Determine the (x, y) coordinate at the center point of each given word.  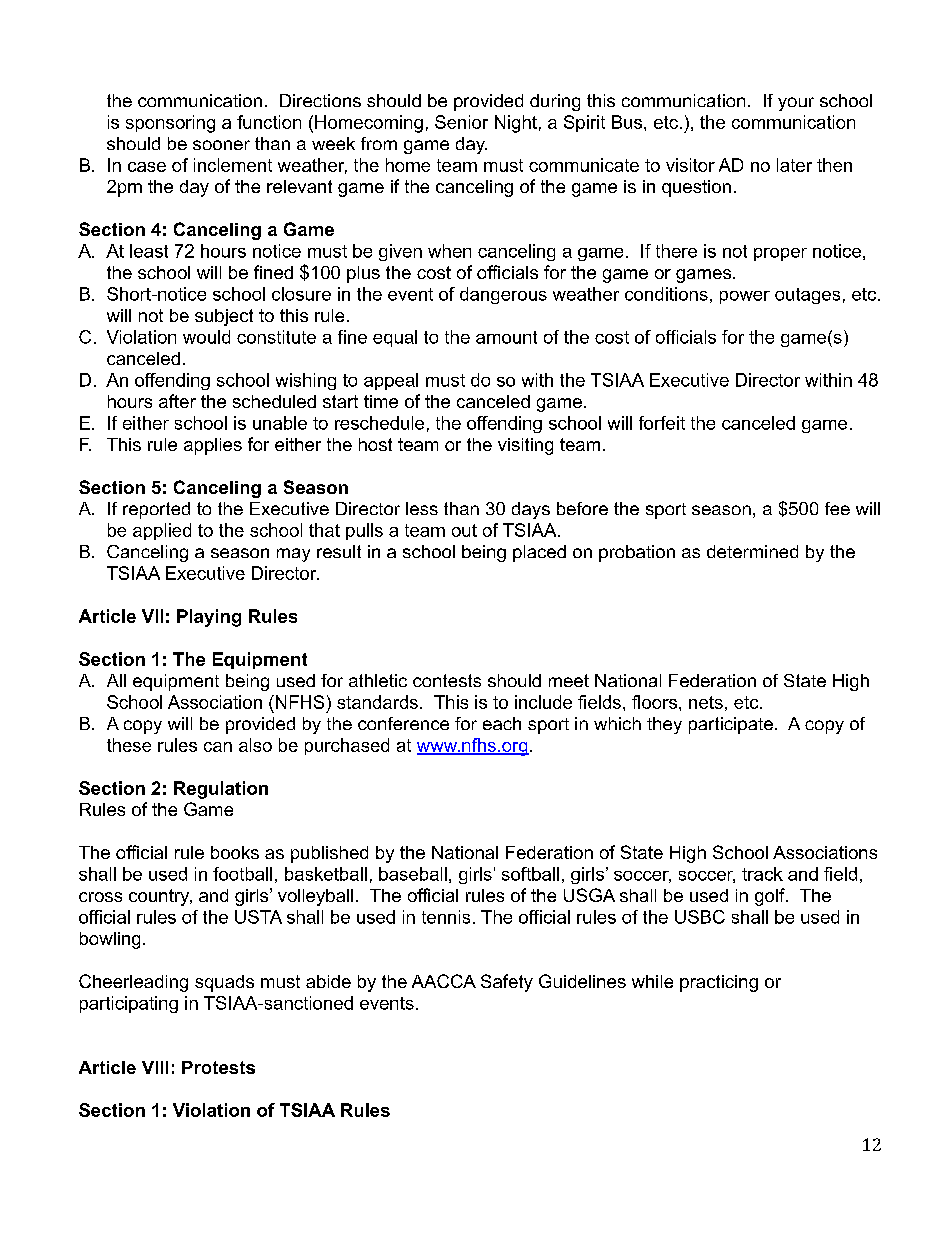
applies (213, 446)
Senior (461, 122)
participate (731, 725)
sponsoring (170, 124)
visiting (525, 446)
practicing (719, 983)
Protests (218, 1067)
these (129, 745)
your (796, 104)
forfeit (662, 423)
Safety (507, 983)
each (502, 723)
